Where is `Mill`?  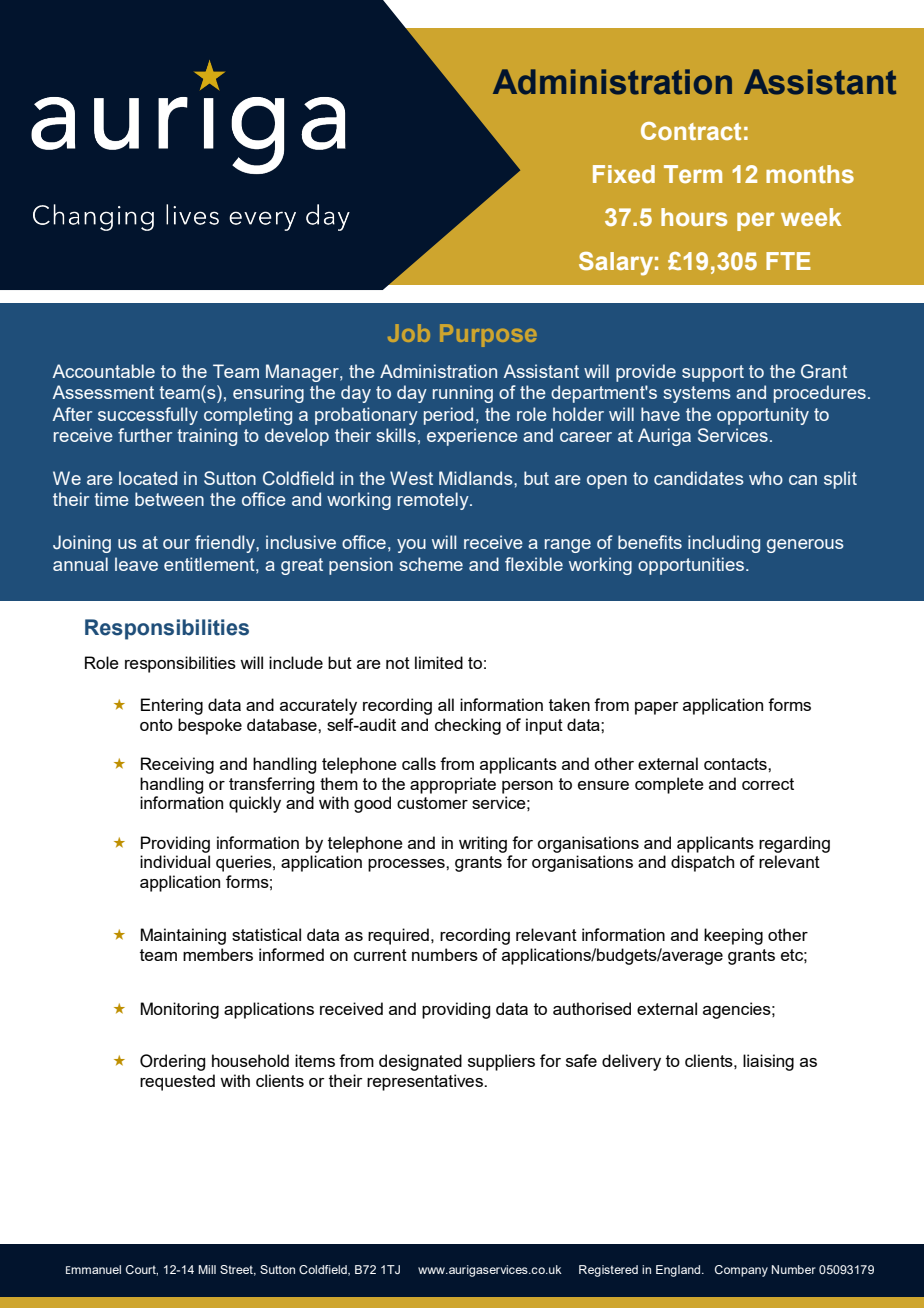
Mill is located at coordinates (207, 1269).
